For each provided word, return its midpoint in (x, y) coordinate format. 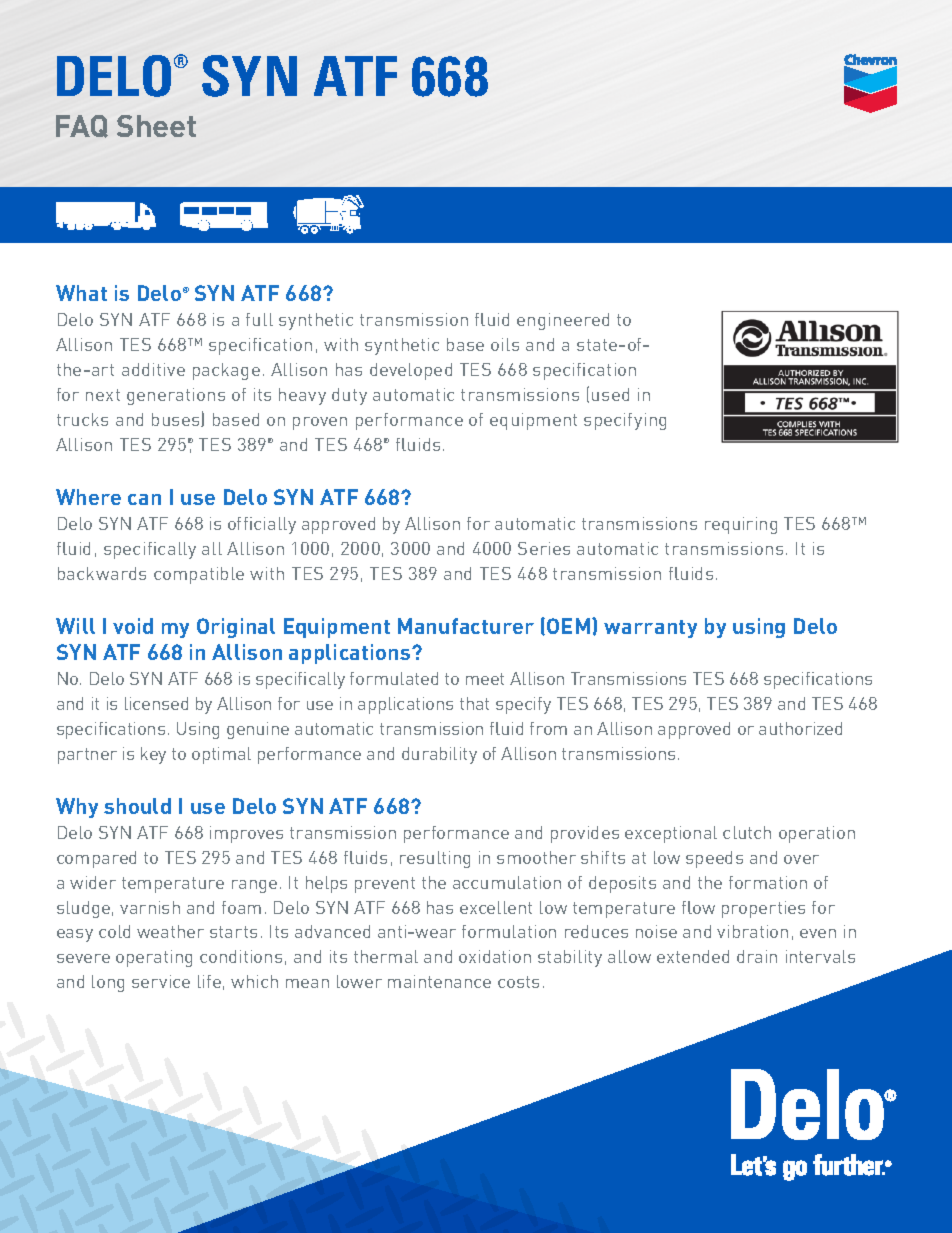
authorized (800, 728)
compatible (199, 575)
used (610, 394)
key (153, 755)
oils (505, 344)
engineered (563, 321)
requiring (741, 525)
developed (411, 371)
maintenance (439, 981)
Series (544, 548)
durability (439, 755)
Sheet (156, 126)
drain (757, 956)
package (226, 371)
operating (154, 958)
